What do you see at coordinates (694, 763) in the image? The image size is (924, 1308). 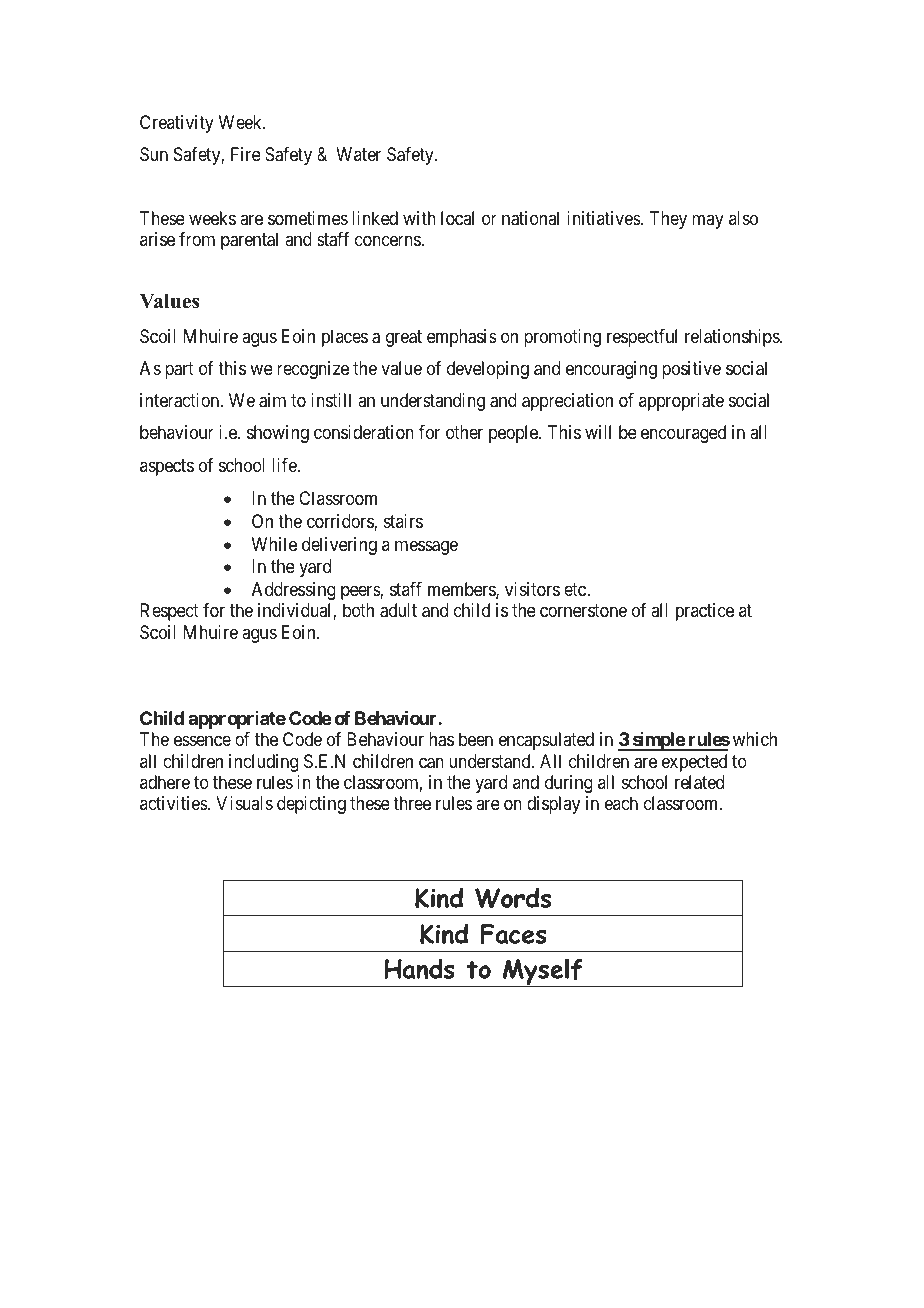 I see `expected` at bounding box center [694, 763].
